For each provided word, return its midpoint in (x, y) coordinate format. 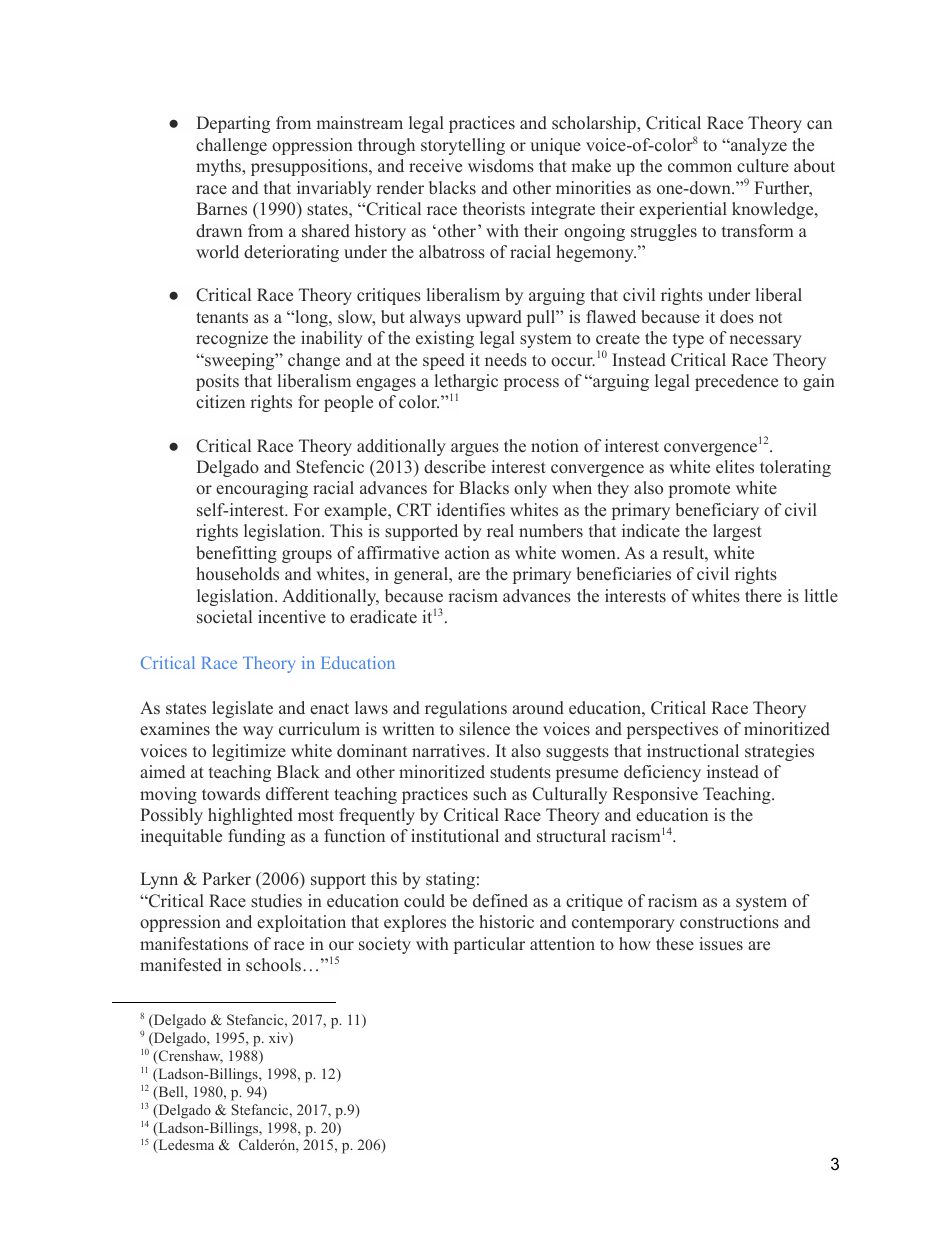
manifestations (194, 944)
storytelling (463, 146)
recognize (232, 339)
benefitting (236, 554)
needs (506, 360)
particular (489, 945)
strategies (779, 752)
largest (737, 532)
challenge (231, 146)
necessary (765, 341)
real (500, 530)
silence (484, 729)
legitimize (249, 752)
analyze (758, 146)
